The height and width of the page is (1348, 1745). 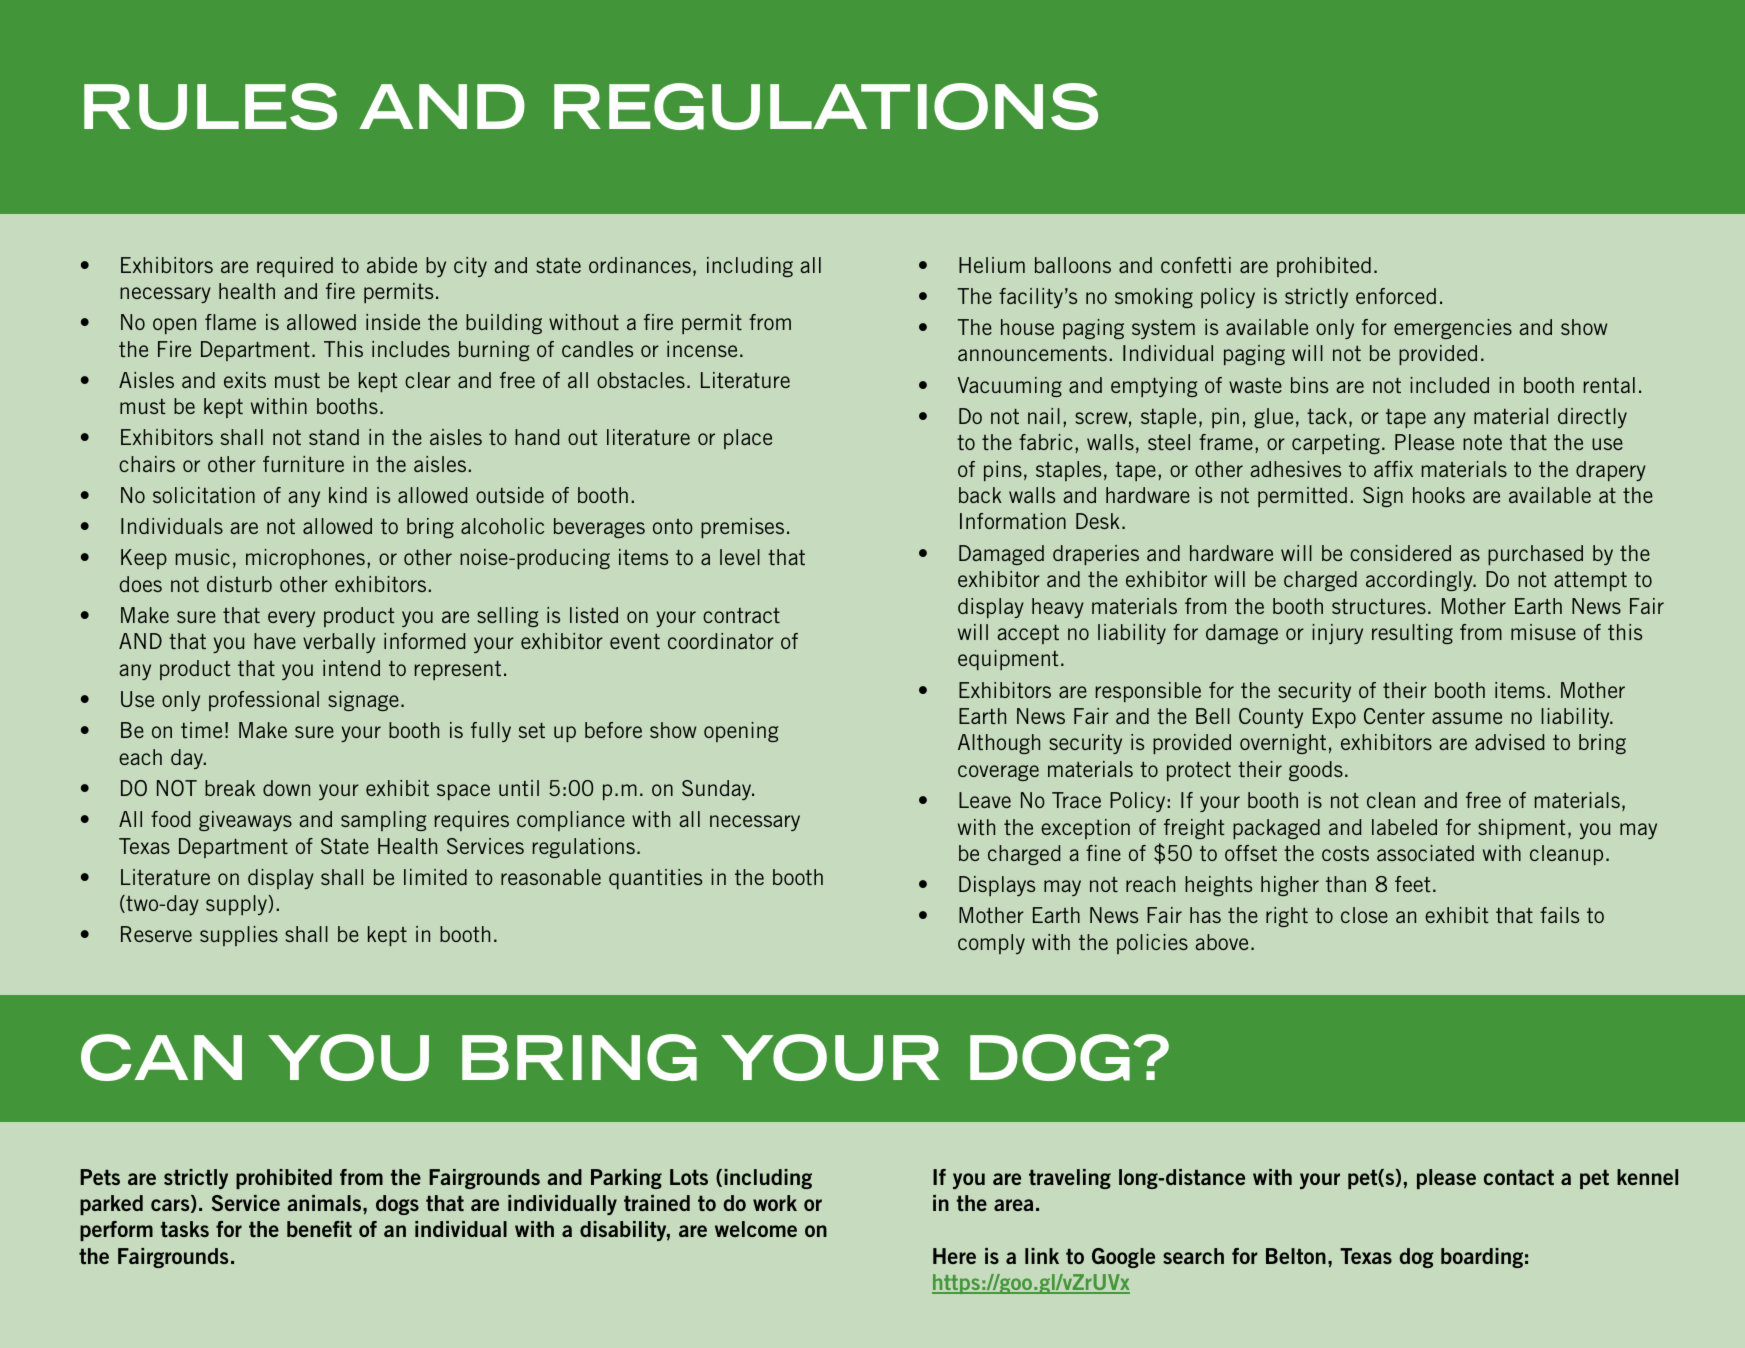 I want to click on RULES, so click(x=210, y=106).
